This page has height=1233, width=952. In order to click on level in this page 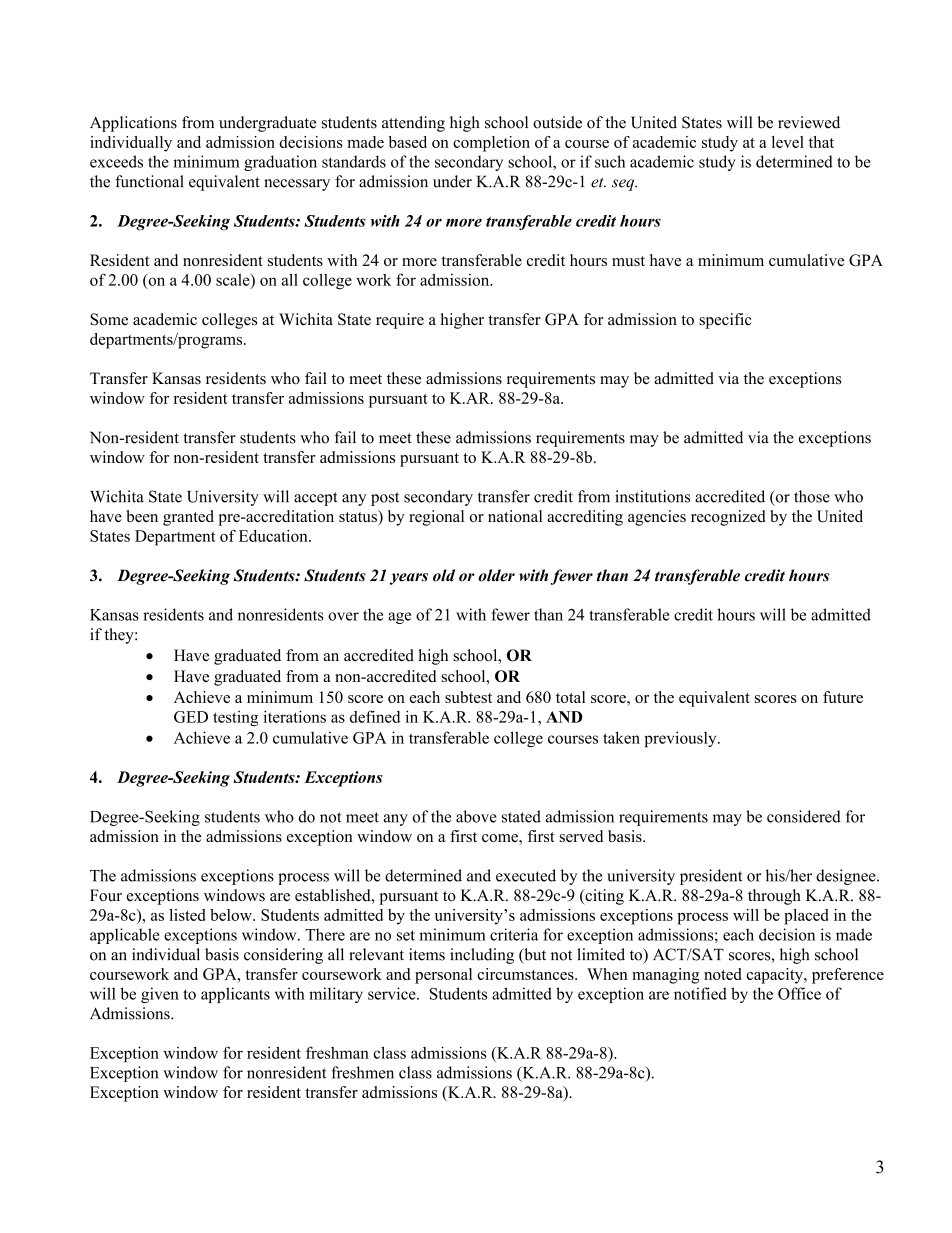, I will do `click(788, 142)`.
